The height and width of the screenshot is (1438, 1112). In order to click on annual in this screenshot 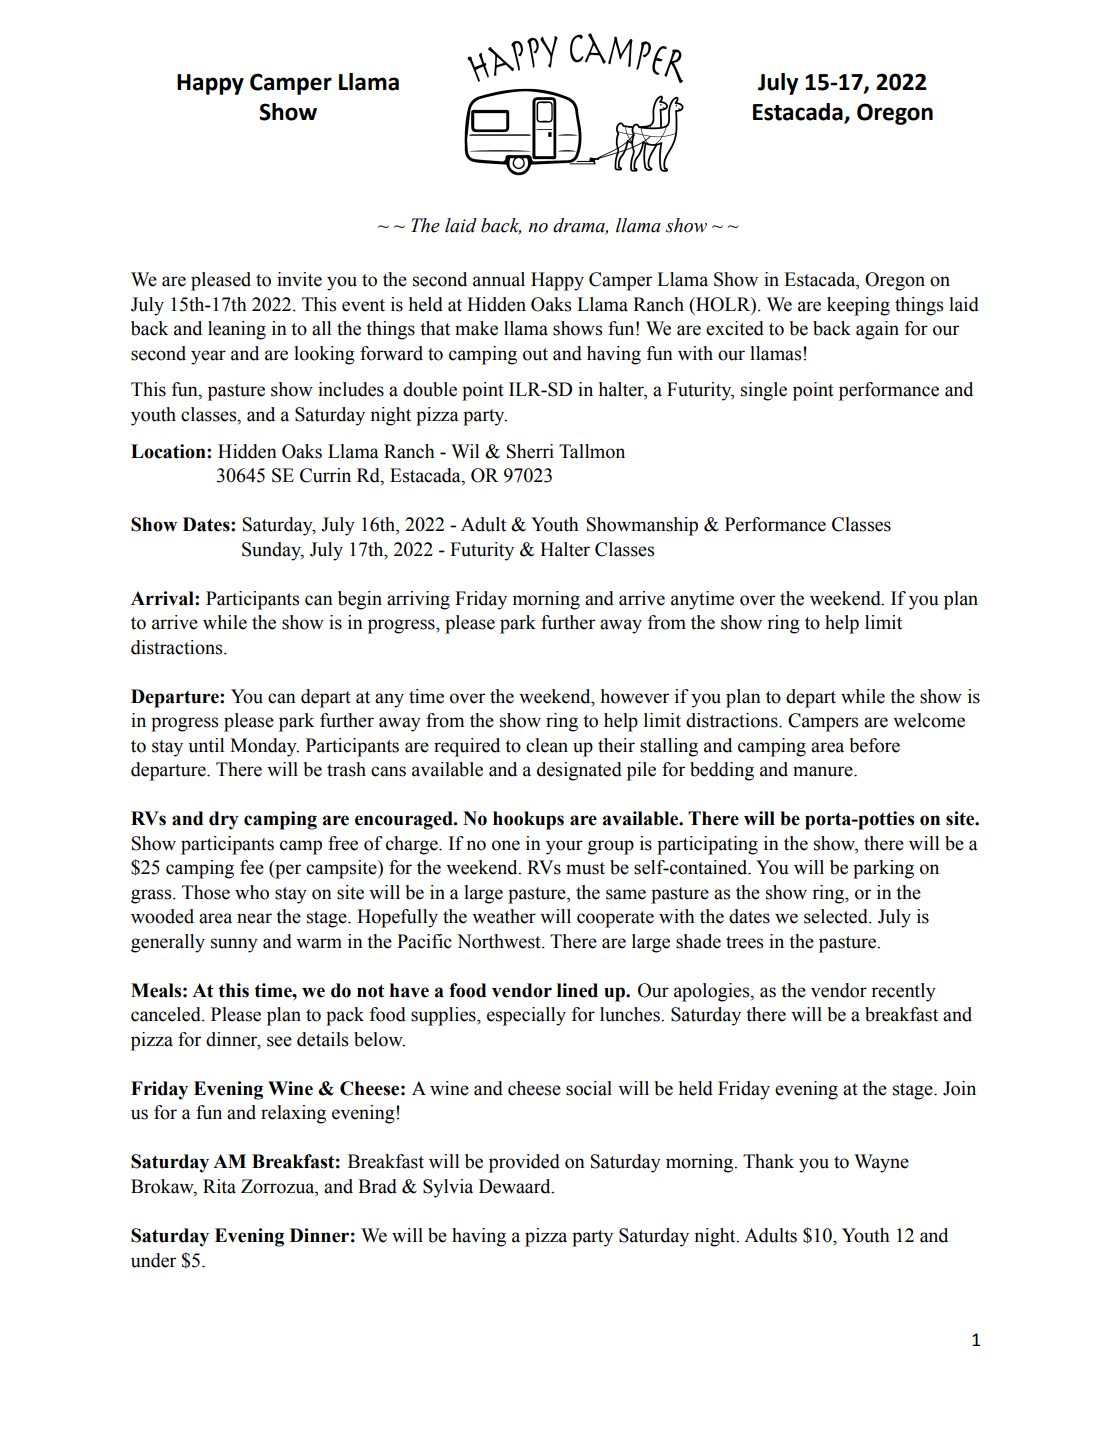, I will do `click(499, 279)`.
